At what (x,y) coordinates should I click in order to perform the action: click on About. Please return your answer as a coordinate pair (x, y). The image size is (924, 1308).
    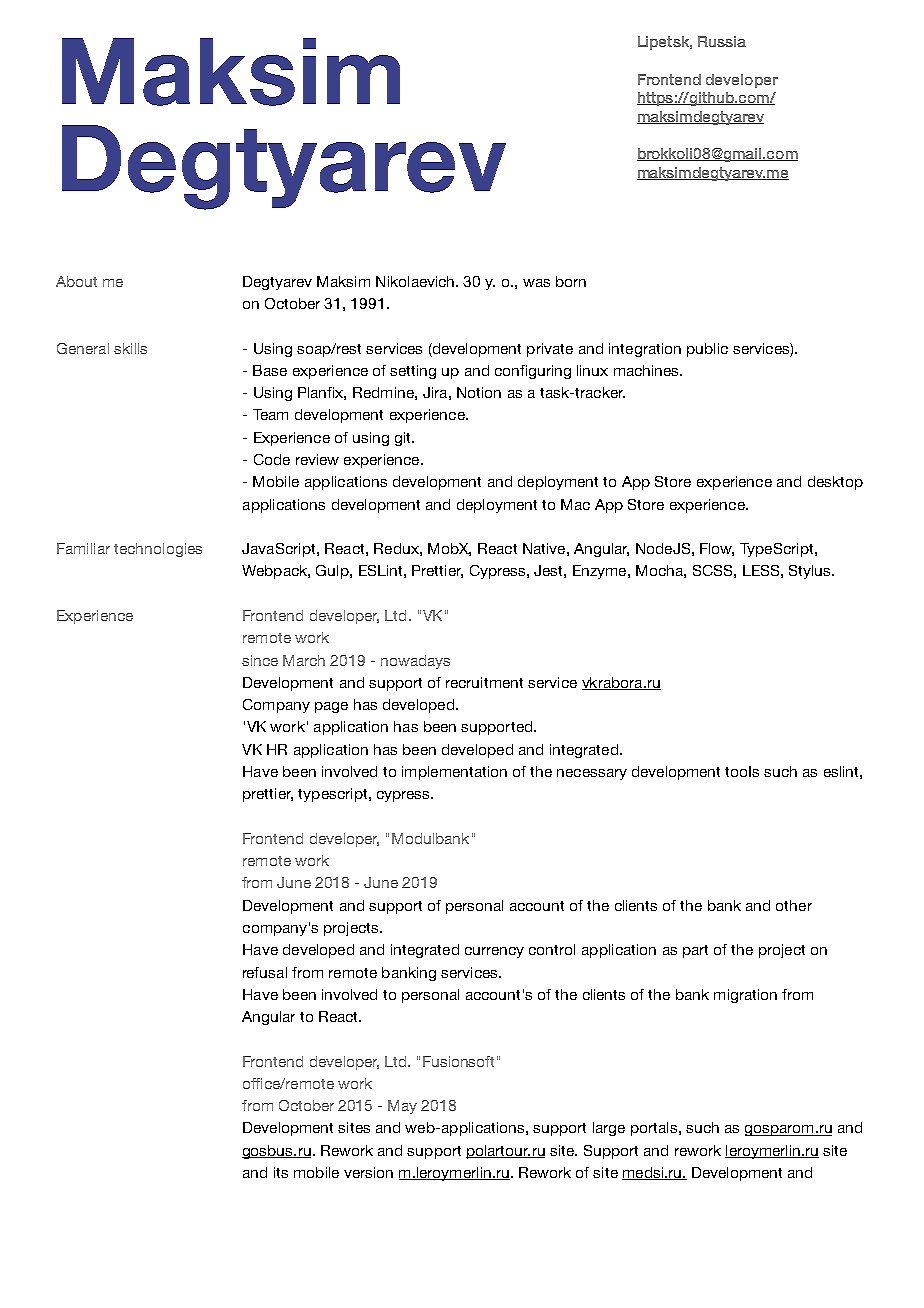
    Looking at the image, I should click on (76, 281).
